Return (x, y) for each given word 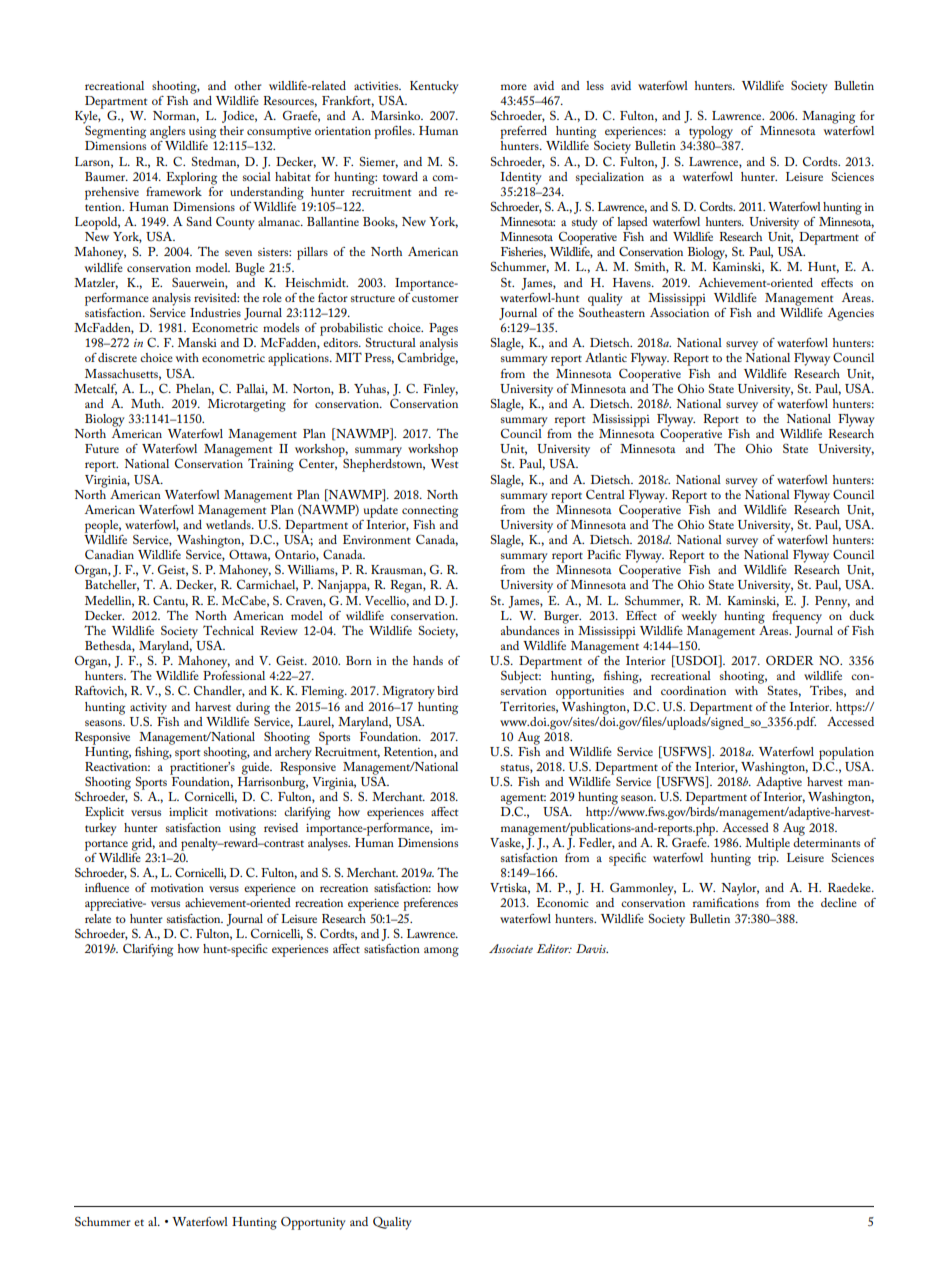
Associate (511, 948)
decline (839, 902)
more (514, 87)
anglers (167, 132)
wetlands (229, 523)
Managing (828, 117)
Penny (832, 602)
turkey (101, 829)
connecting (430, 512)
